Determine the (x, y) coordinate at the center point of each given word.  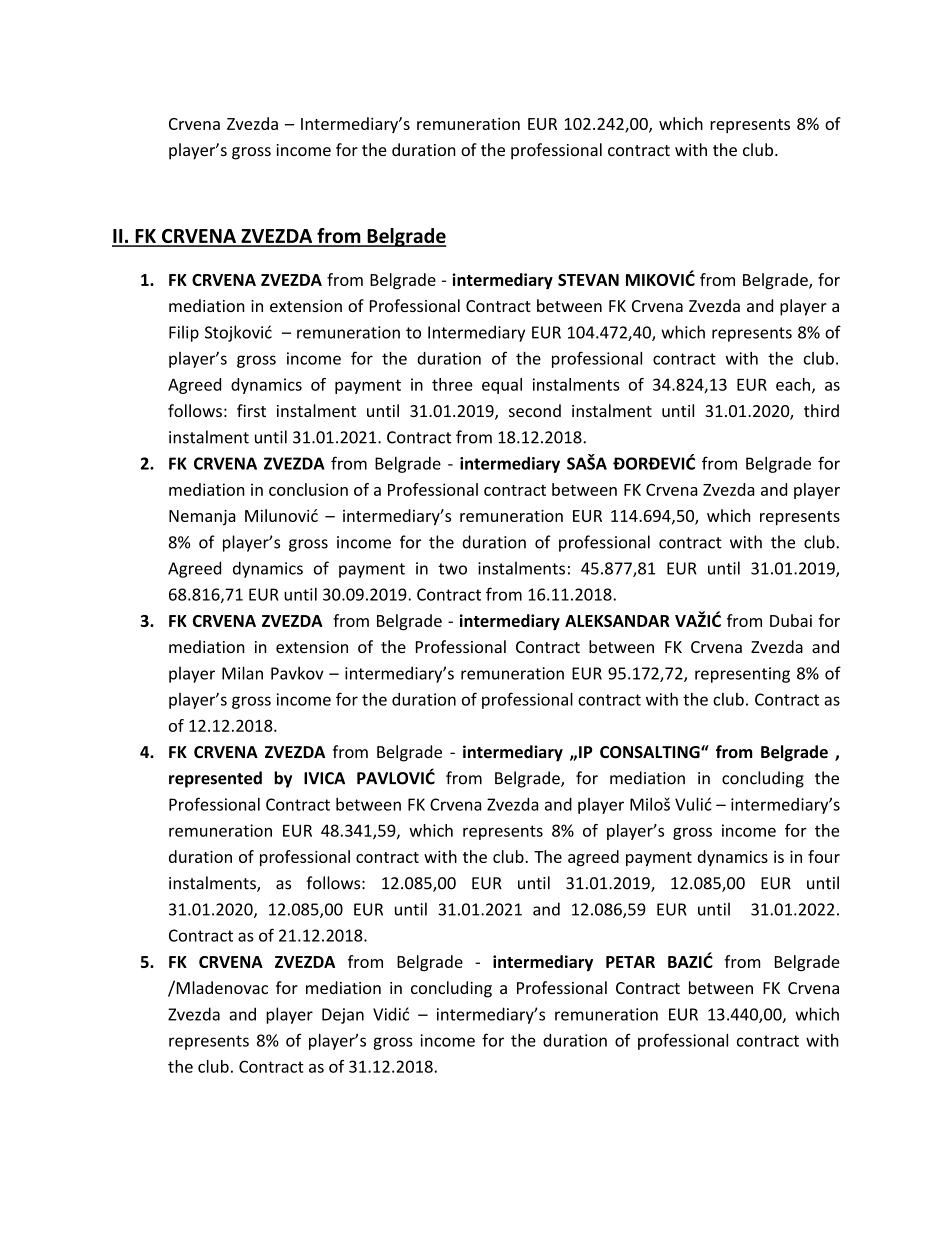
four (824, 856)
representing (742, 675)
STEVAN (588, 280)
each (793, 384)
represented (215, 779)
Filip (184, 333)
